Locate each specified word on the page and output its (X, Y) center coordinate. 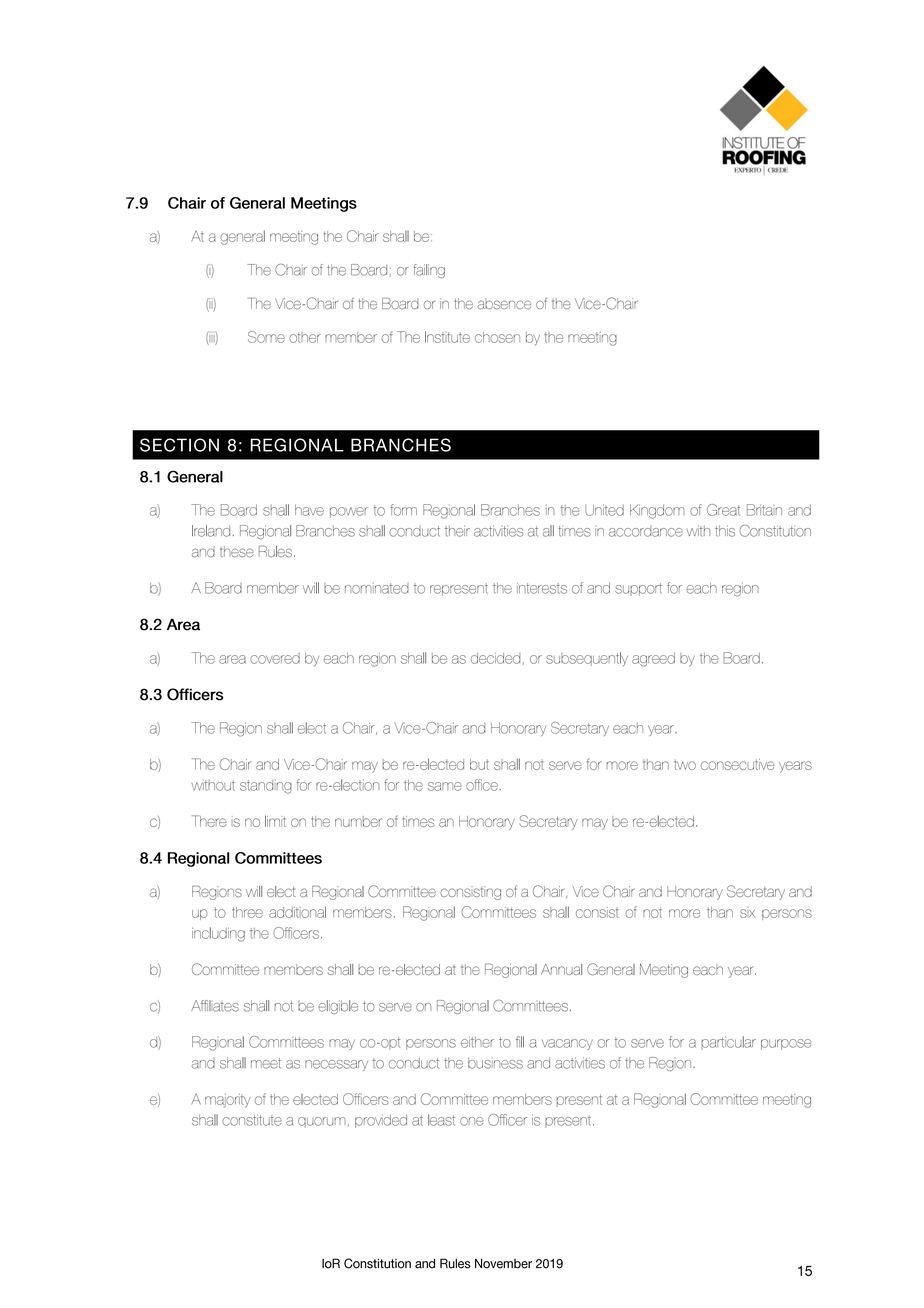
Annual (561, 969)
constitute (252, 1120)
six (747, 912)
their (457, 531)
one (472, 1121)
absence (504, 303)
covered (275, 658)
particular (728, 1043)
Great (723, 510)
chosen (497, 337)
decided (495, 658)
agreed (653, 660)
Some (266, 337)
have (309, 510)
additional (297, 912)
